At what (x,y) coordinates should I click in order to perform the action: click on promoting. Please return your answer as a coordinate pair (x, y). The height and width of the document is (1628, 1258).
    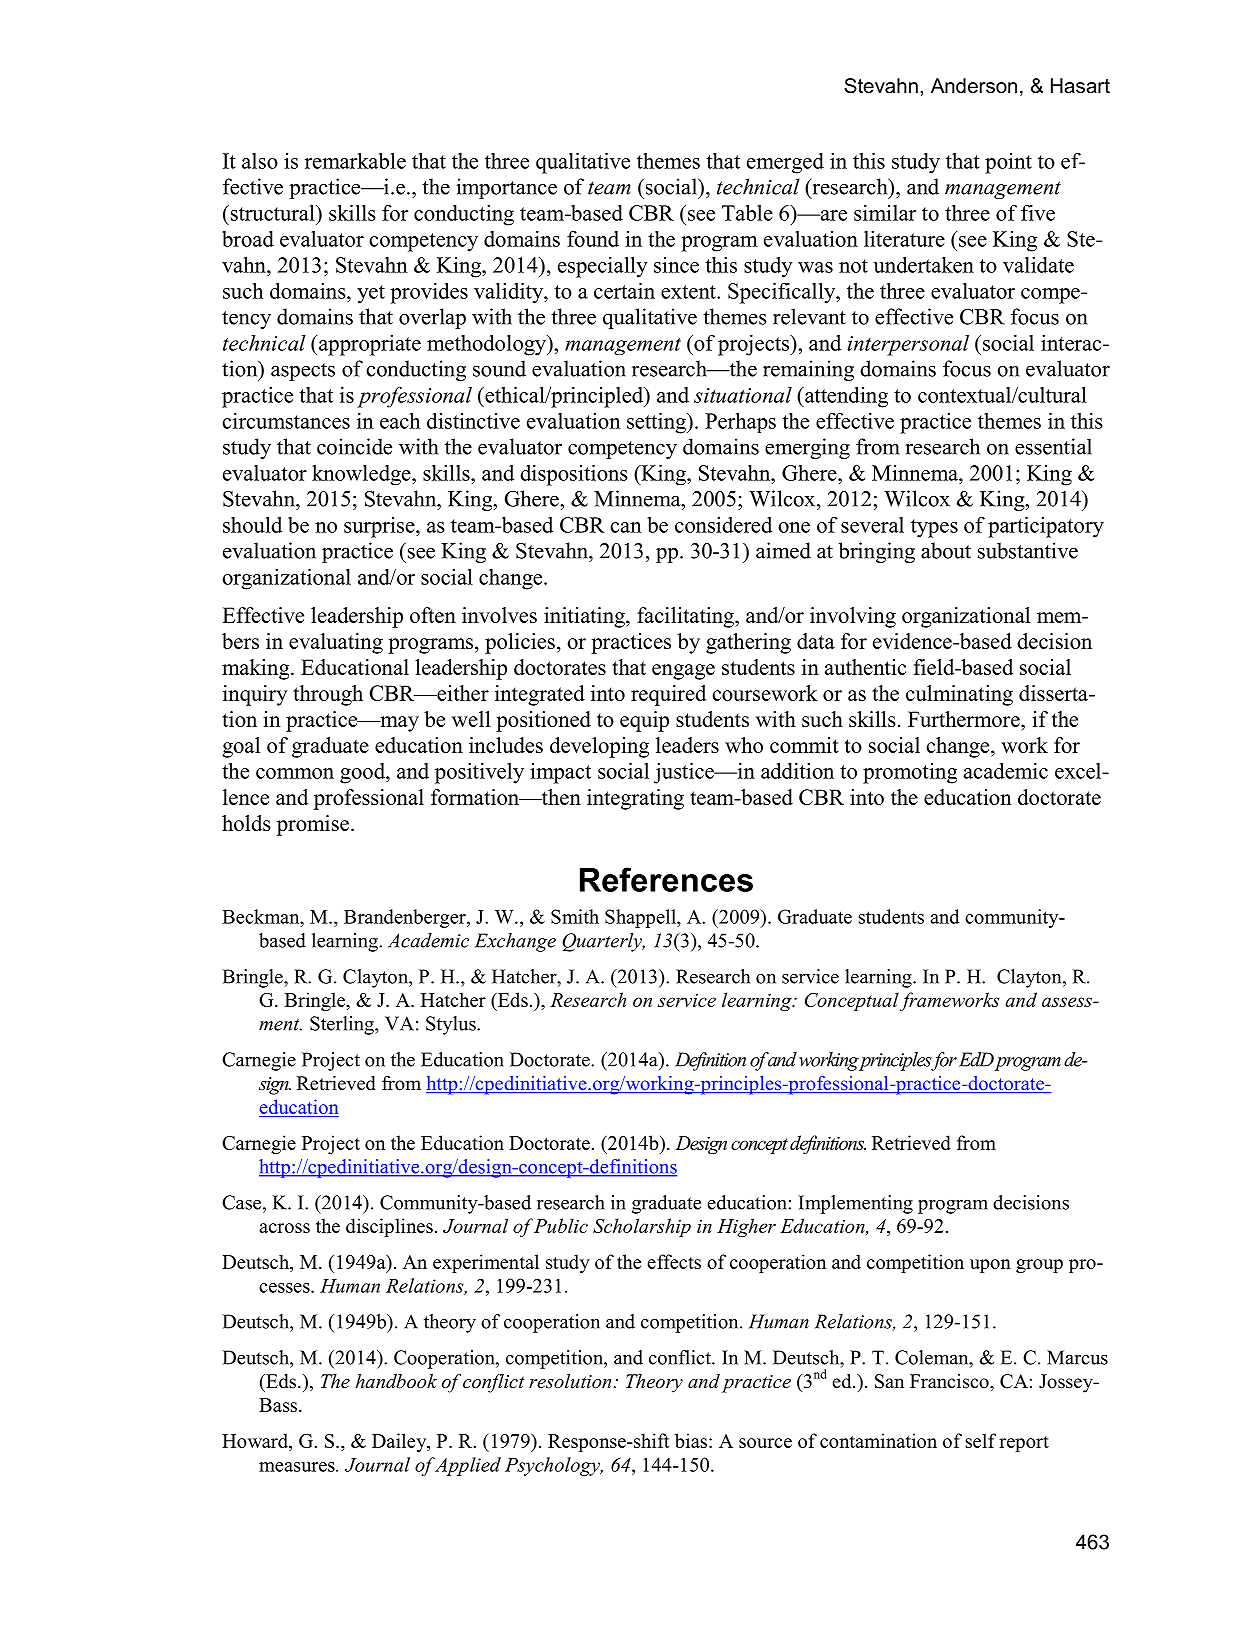
    Looking at the image, I should click on (910, 773).
